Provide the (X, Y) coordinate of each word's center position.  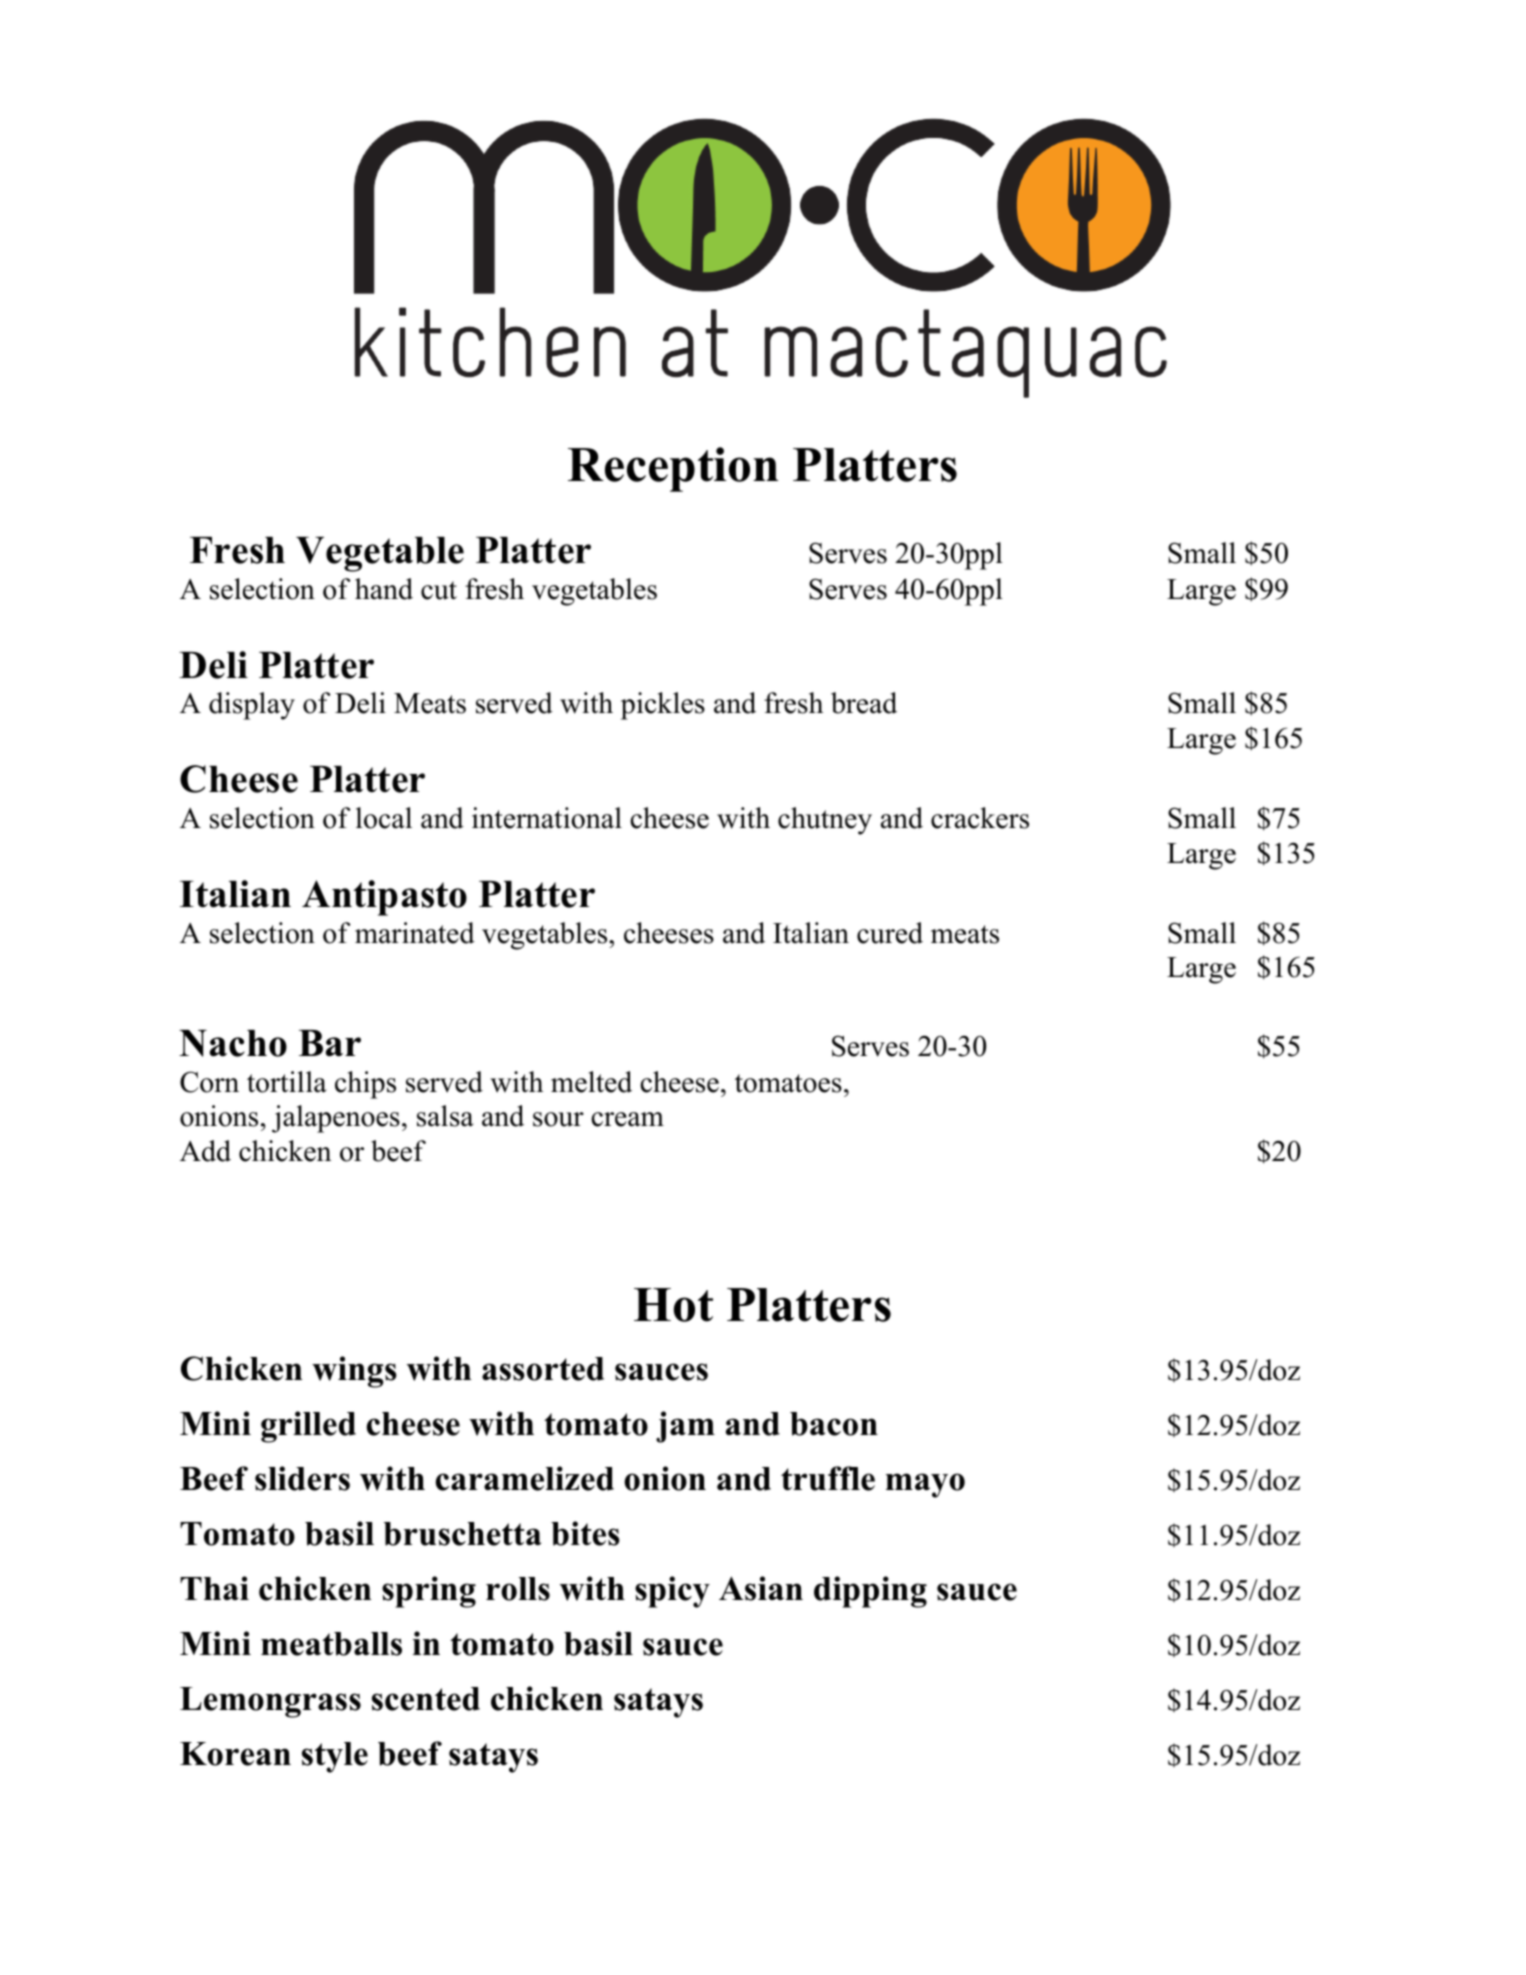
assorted (543, 1369)
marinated (415, 933)
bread (864, 703)
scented (426, 1699)
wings (354, 1372)
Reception (673, 469)
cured (890, 933)
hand (384, 589)
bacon (834, 1424)
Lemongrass (270, 1702)
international (547, 818)
